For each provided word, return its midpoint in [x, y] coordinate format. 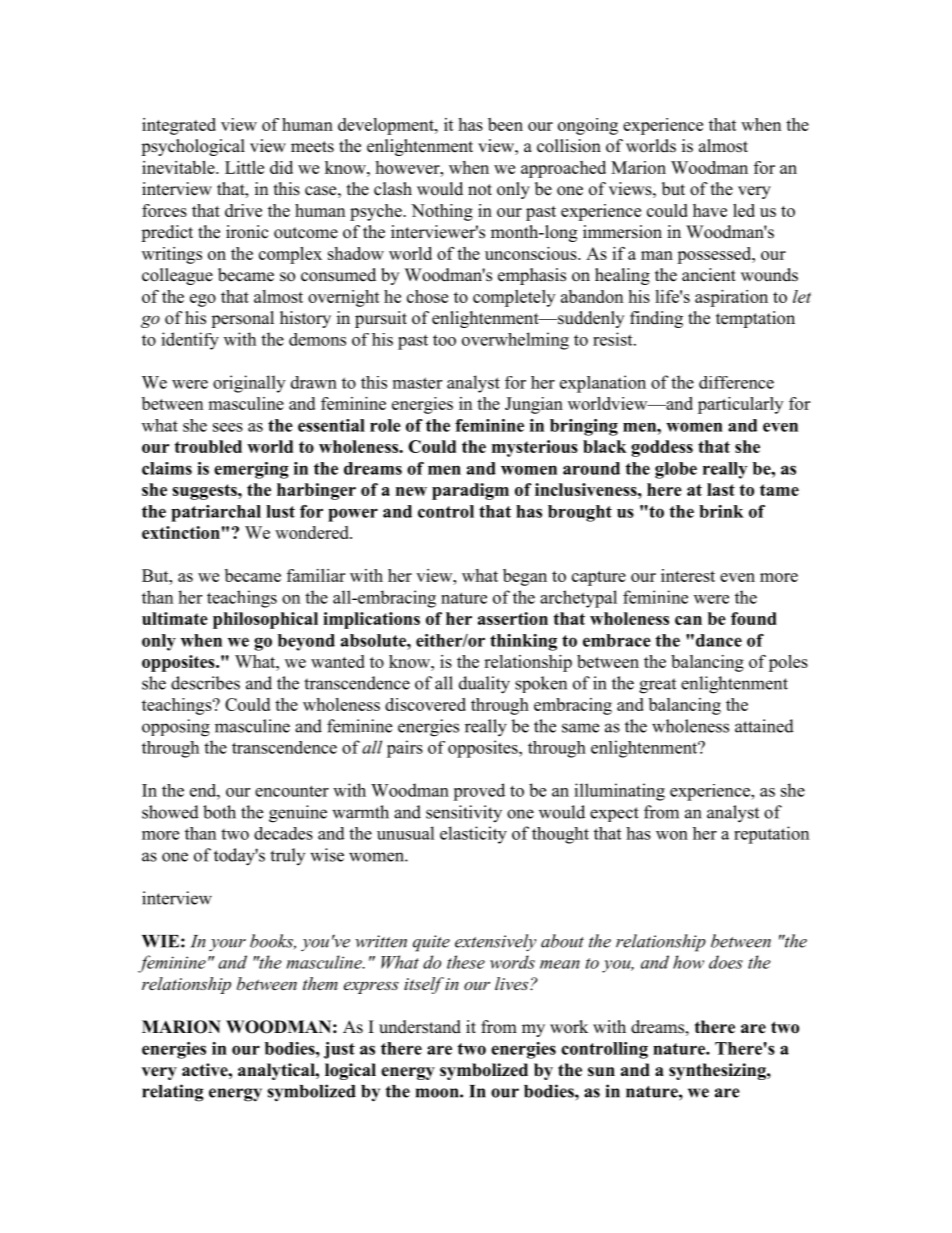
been [505, 124]
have [710, 210]
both [219, 812]
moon [438, 1093]
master [417, 383]
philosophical [265, 620]
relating [173, 1093]
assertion [513, 618]
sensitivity [464, 814]
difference [736, 382]
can [688, 620]
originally [249, 384]
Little [244, 167]
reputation [771, 835]
